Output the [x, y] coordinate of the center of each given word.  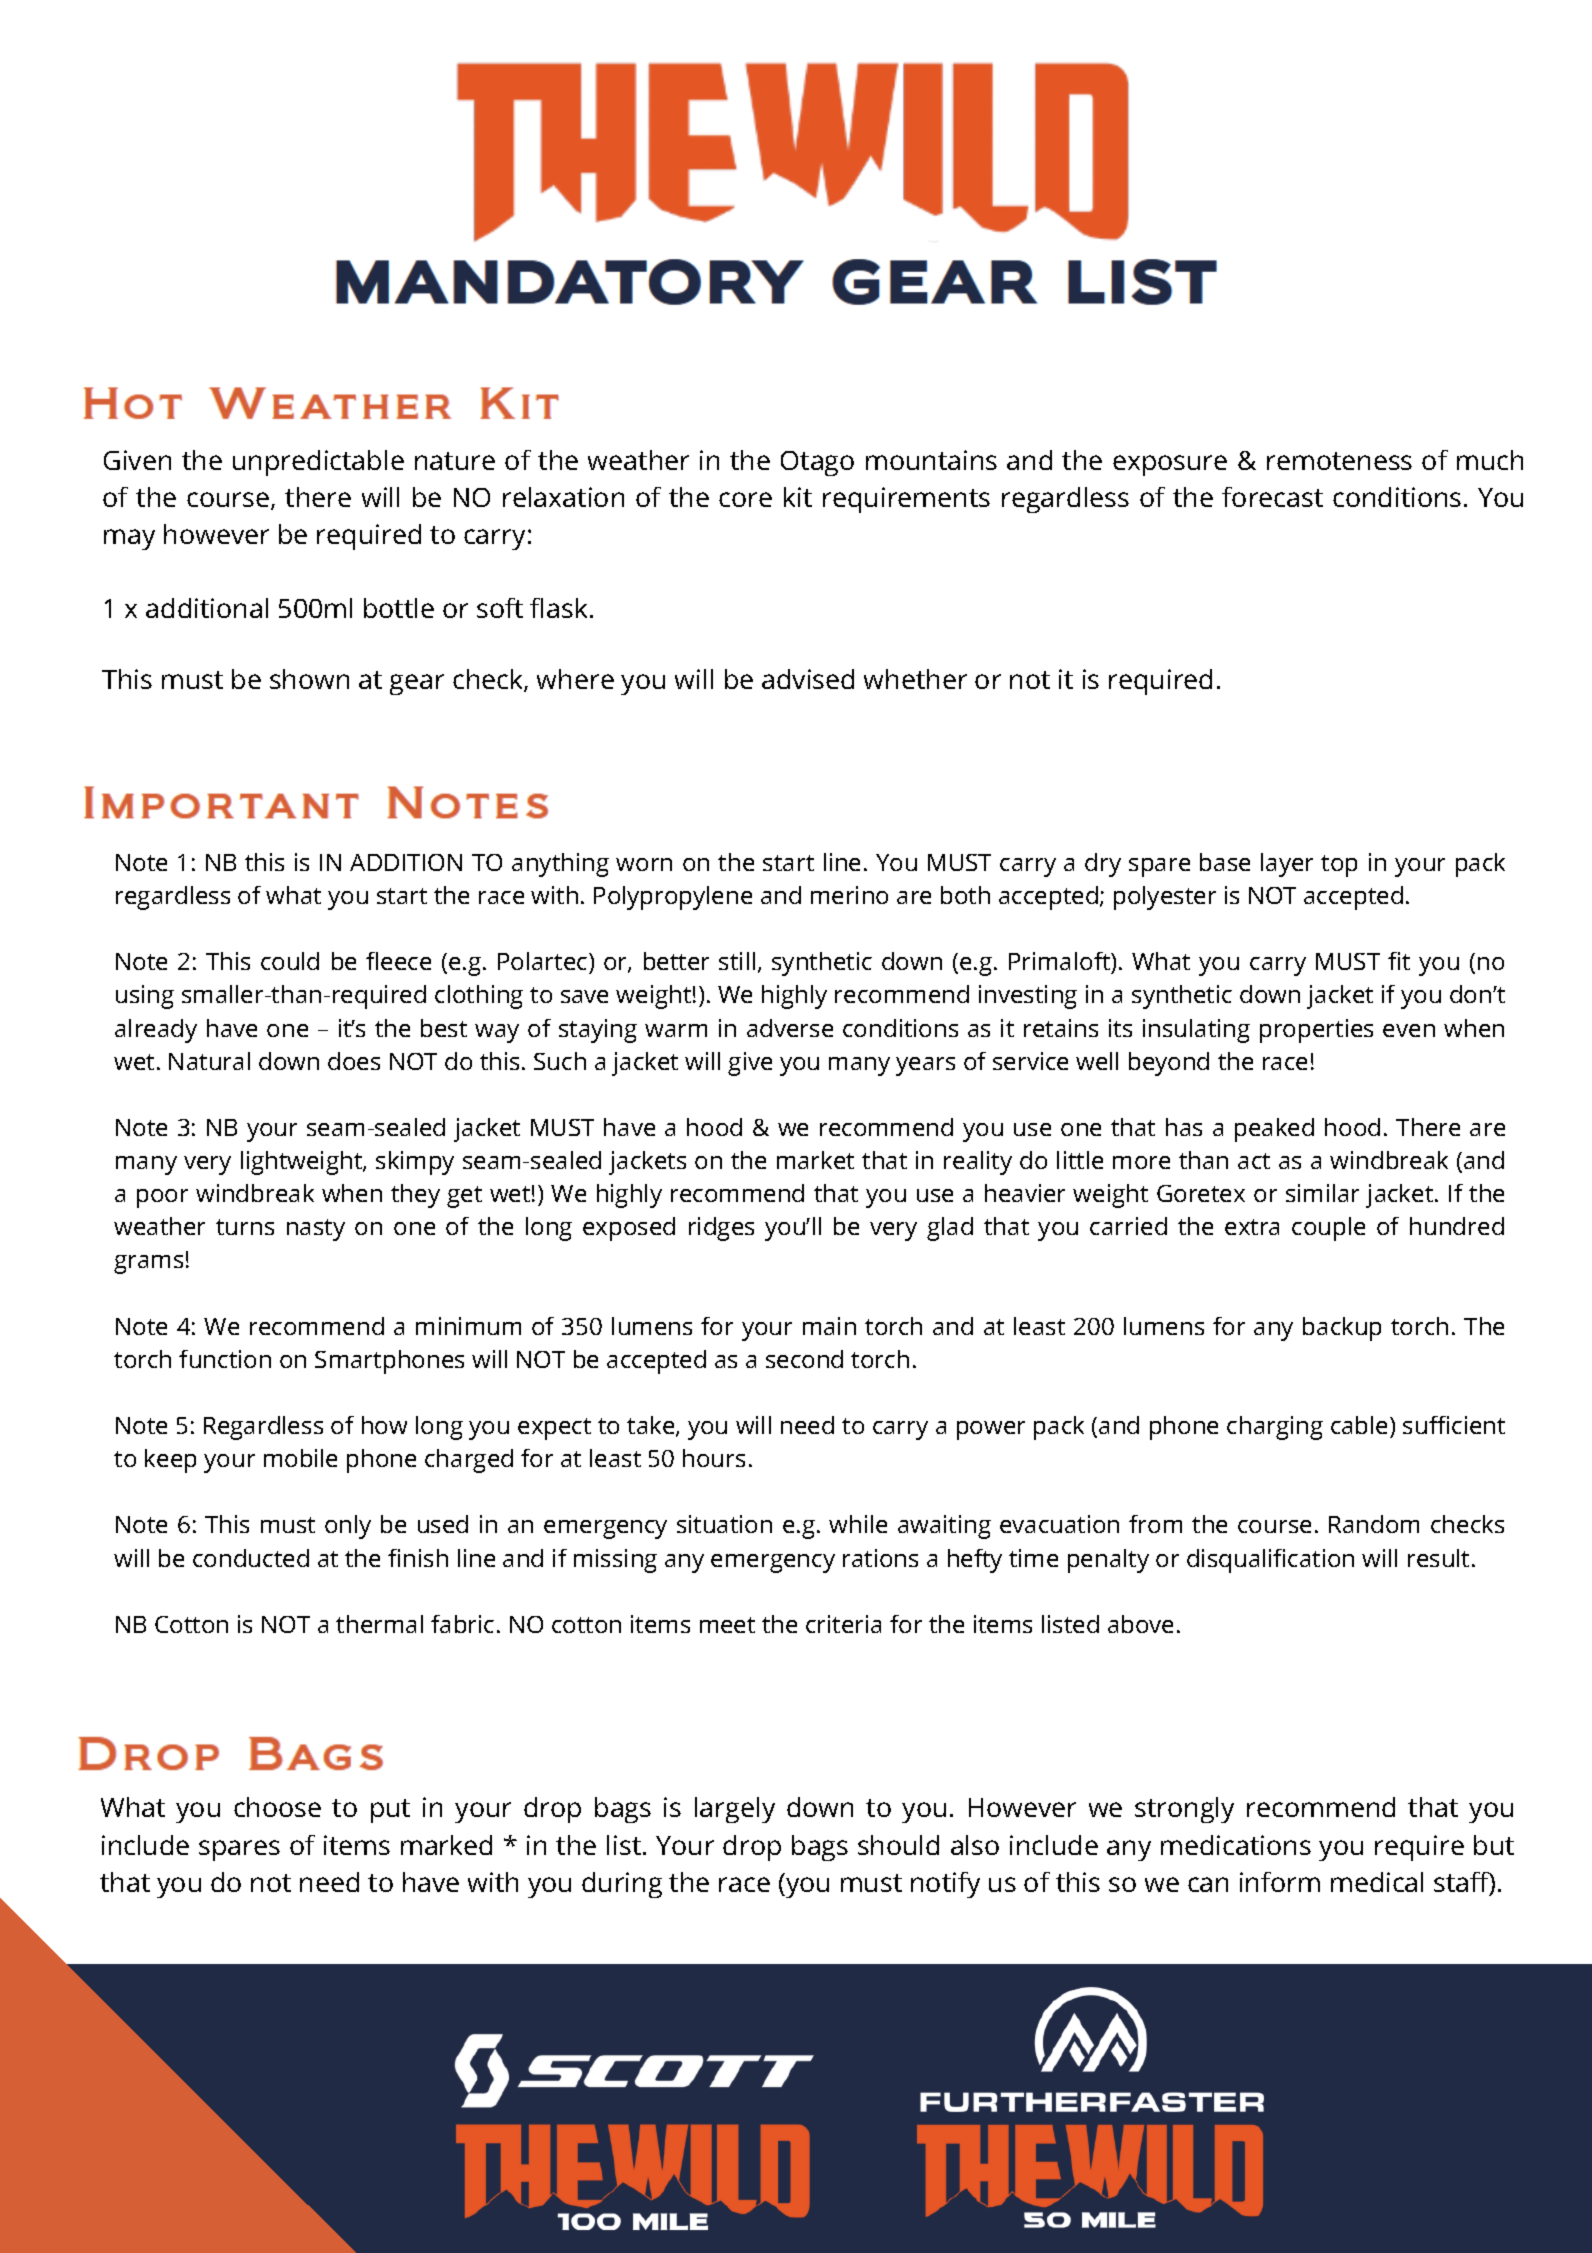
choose [277, 1807]
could [290, 961]
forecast [1272, 497]
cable [1359, 1425]
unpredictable [318, 463]
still [737, 961]
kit [798, 497]
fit [1399, 961]
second [804, 1359]
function [225, 1359]
